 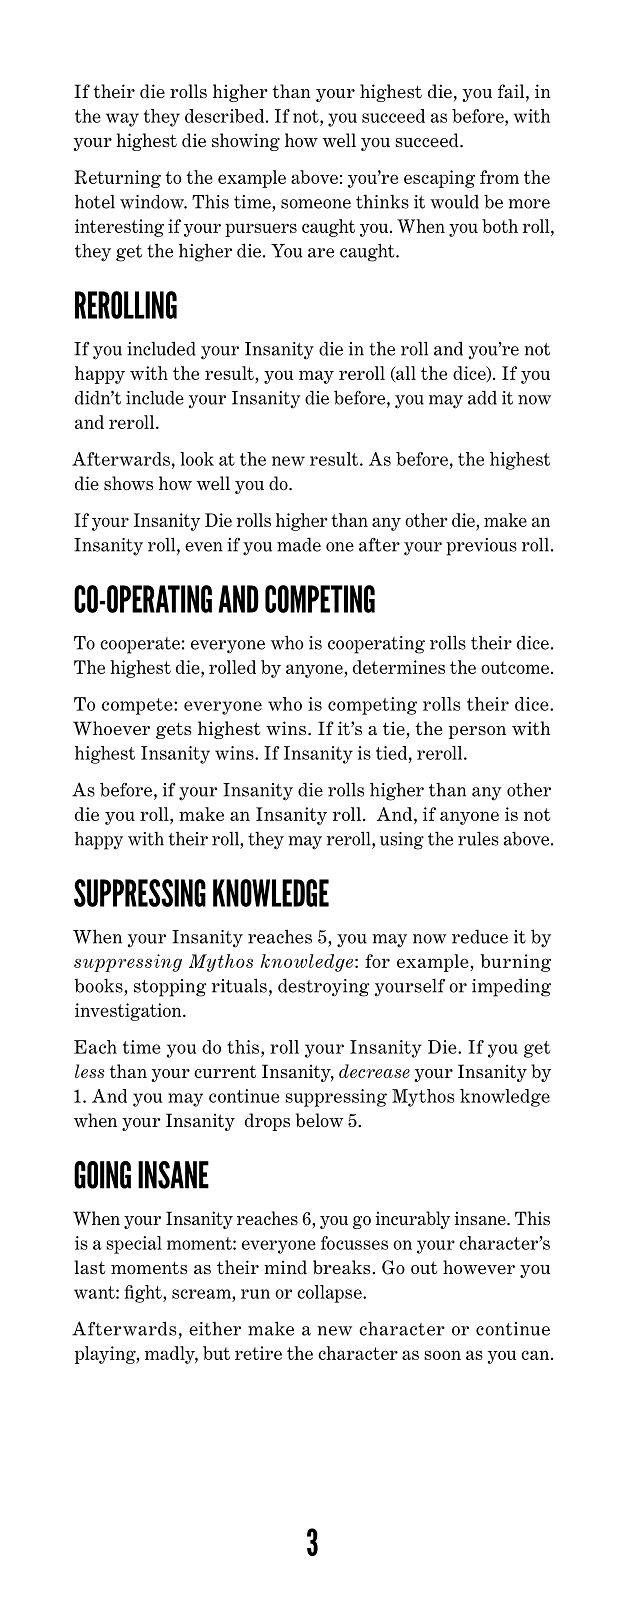 What do you see at coordinates (138, 706) in the screenshot?
I see `compete` at bounding box center [138, 706].
